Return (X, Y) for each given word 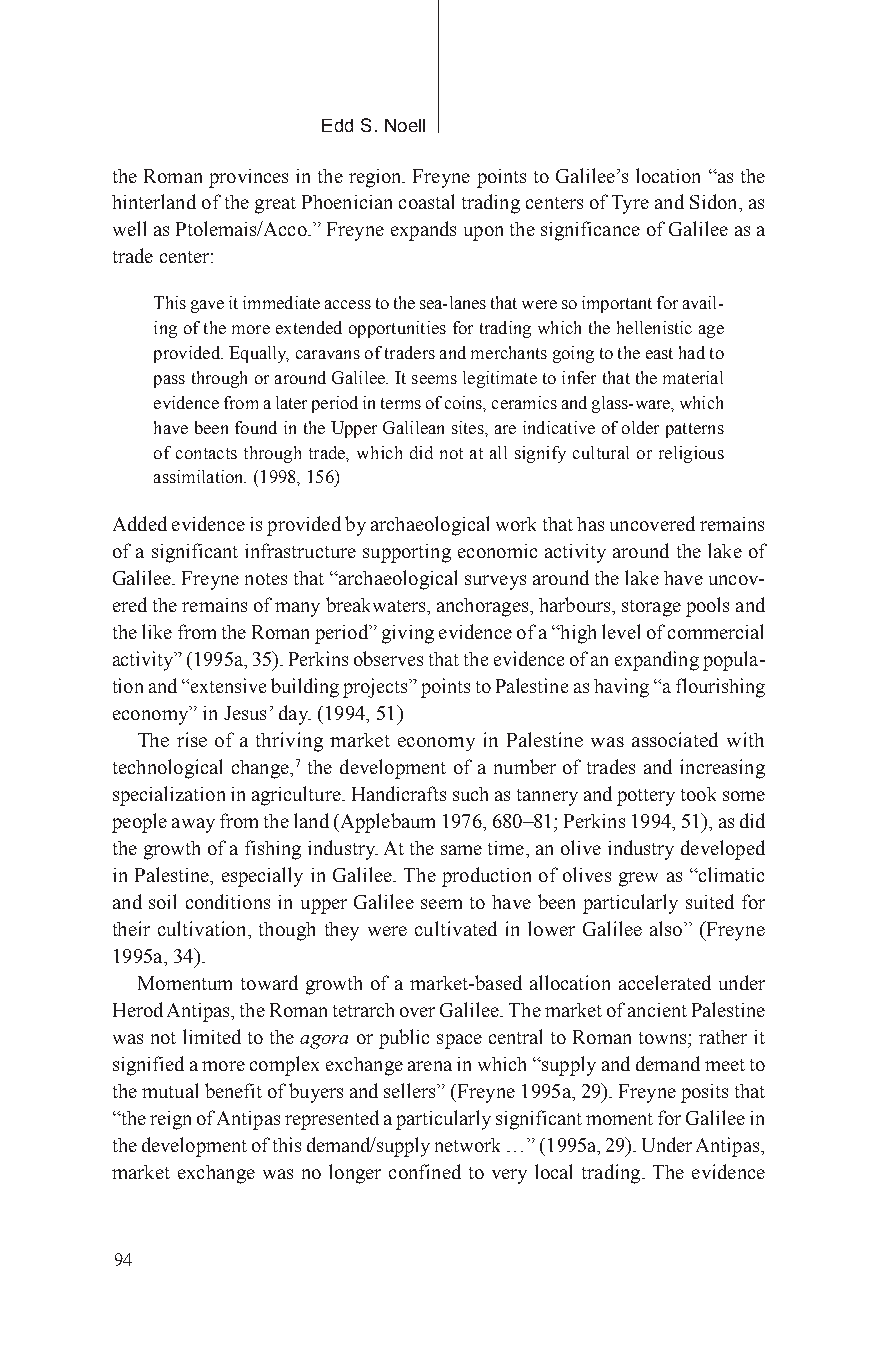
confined (425, 1171)
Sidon (715, 201)
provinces (248, 178)
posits (704, 1093)
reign (170, 1120)
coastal (426, 201)
